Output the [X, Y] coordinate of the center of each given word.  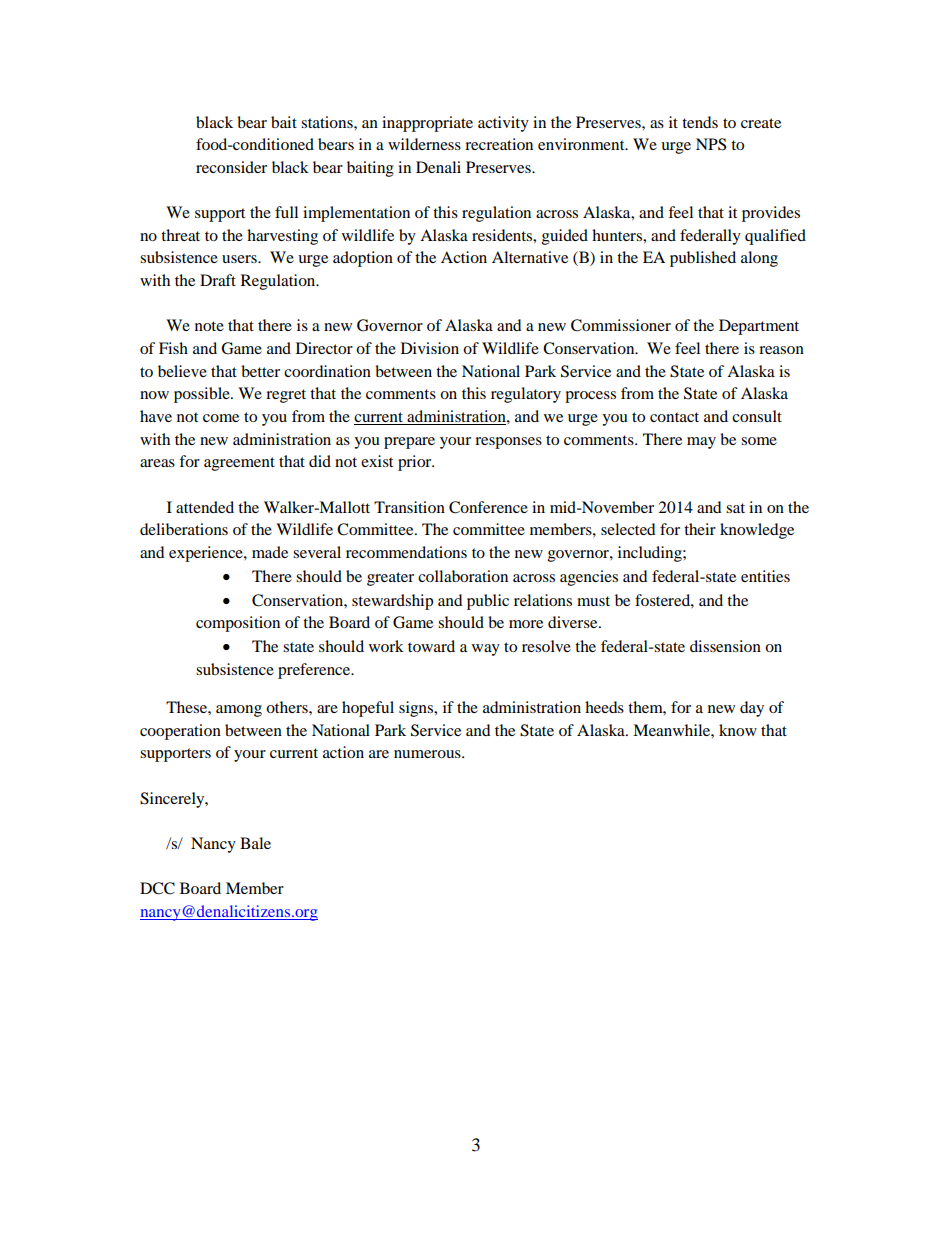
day [752, 709]
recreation [499, 144]
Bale [255, 843]
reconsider [231, 167]
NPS [711, 144]
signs [417, 709]
